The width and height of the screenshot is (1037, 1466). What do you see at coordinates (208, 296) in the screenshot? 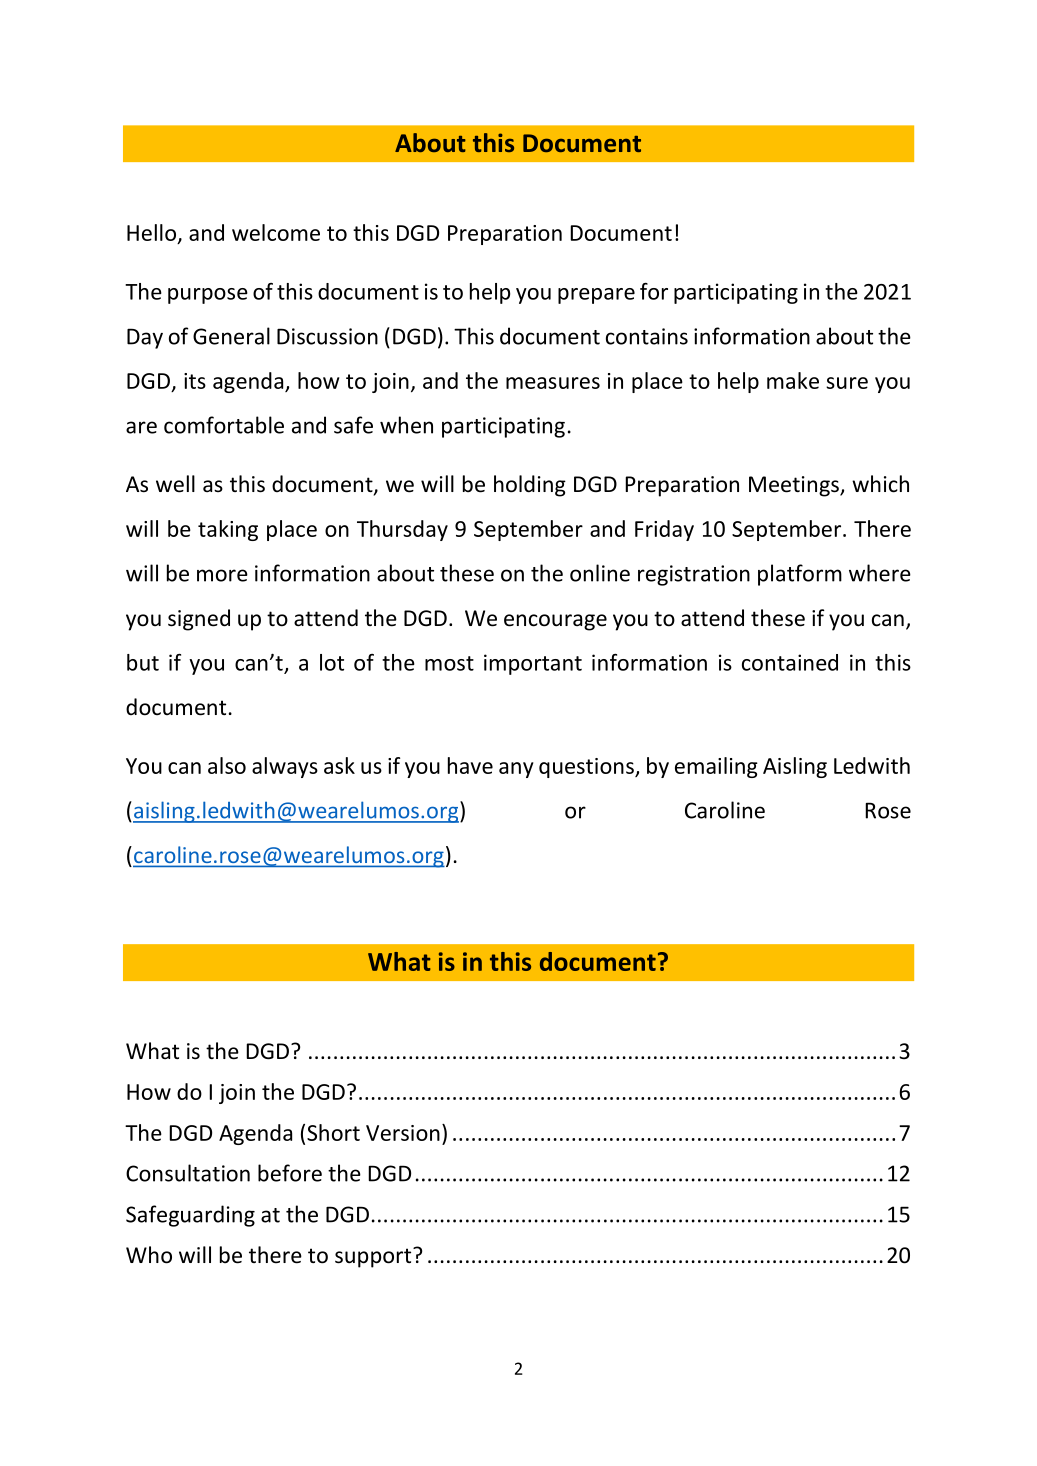
I see `purpose` at bounding box center [208, 296].
